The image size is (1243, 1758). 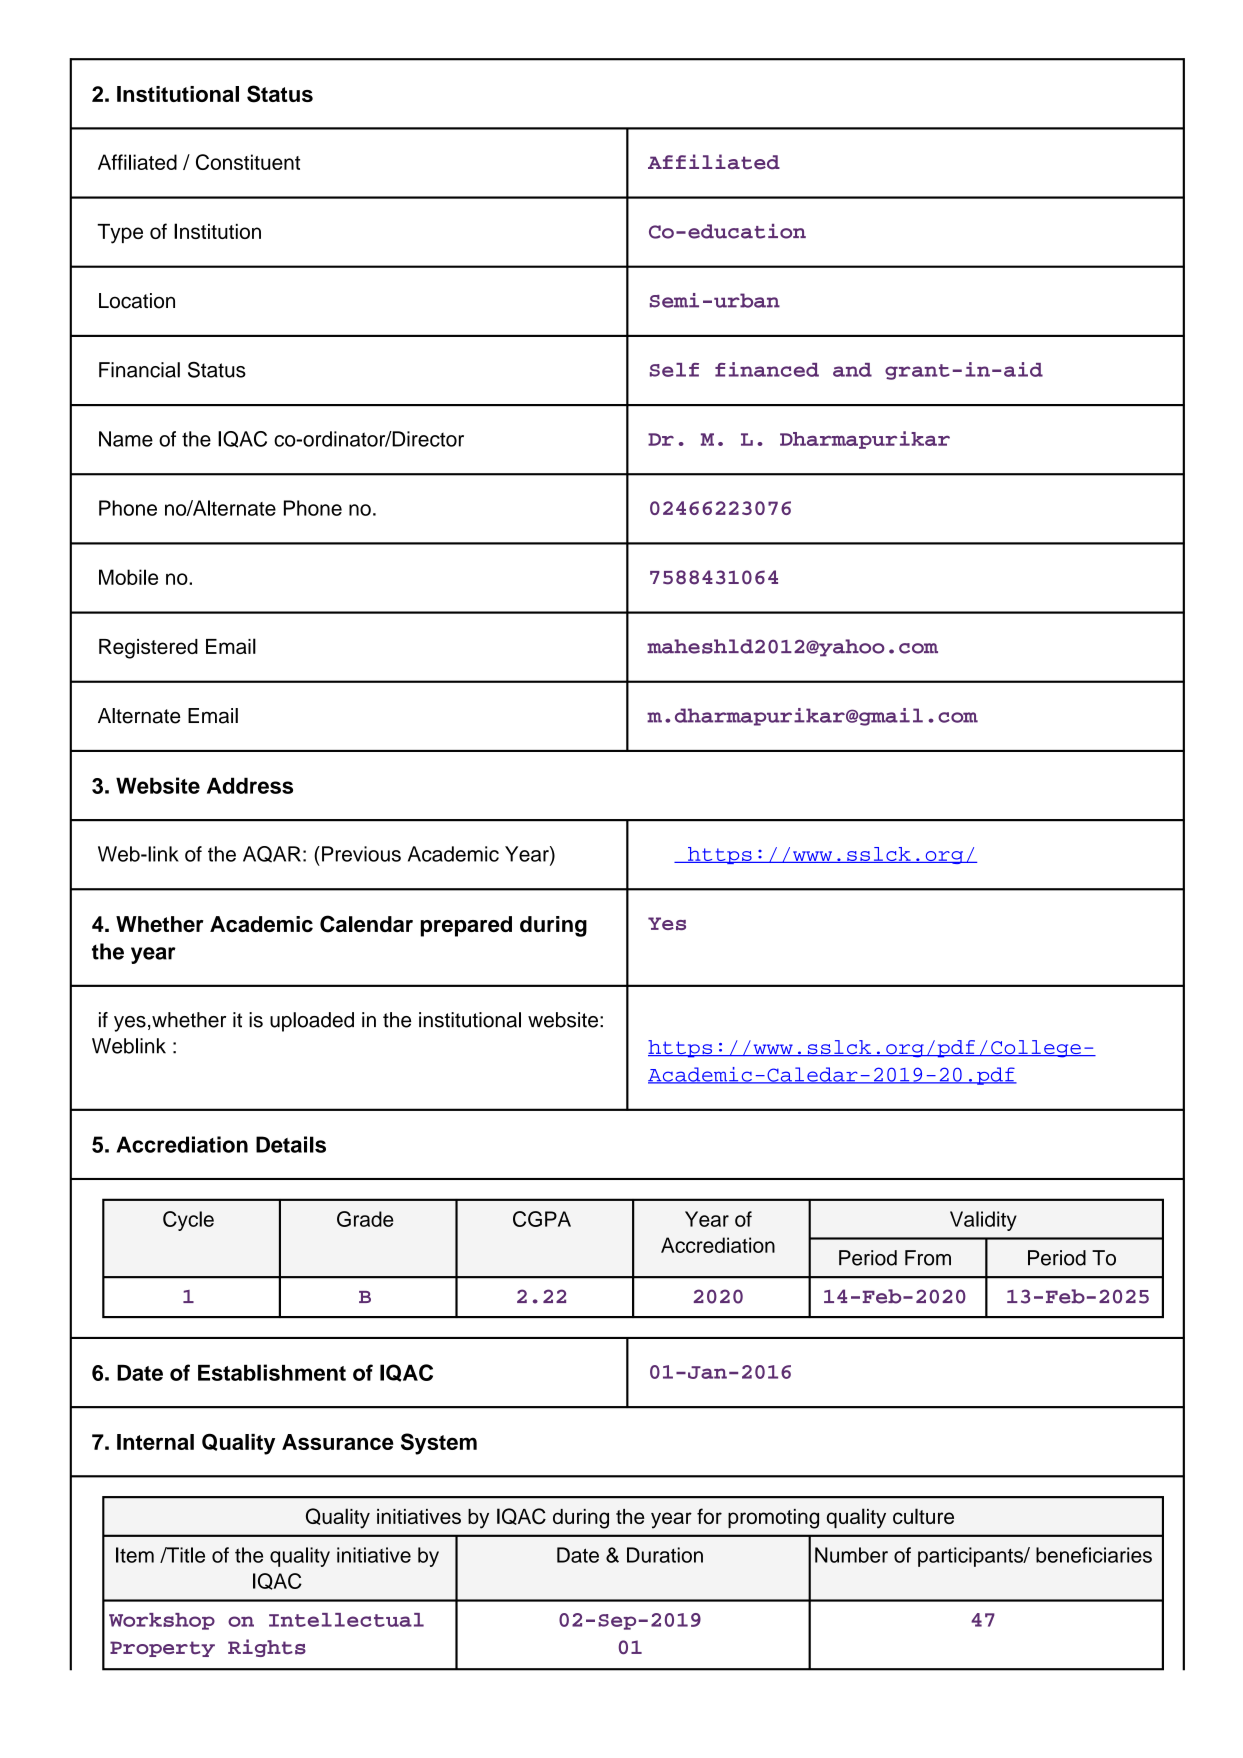 I want to click on Duration, so click(x=665, y=1555).
